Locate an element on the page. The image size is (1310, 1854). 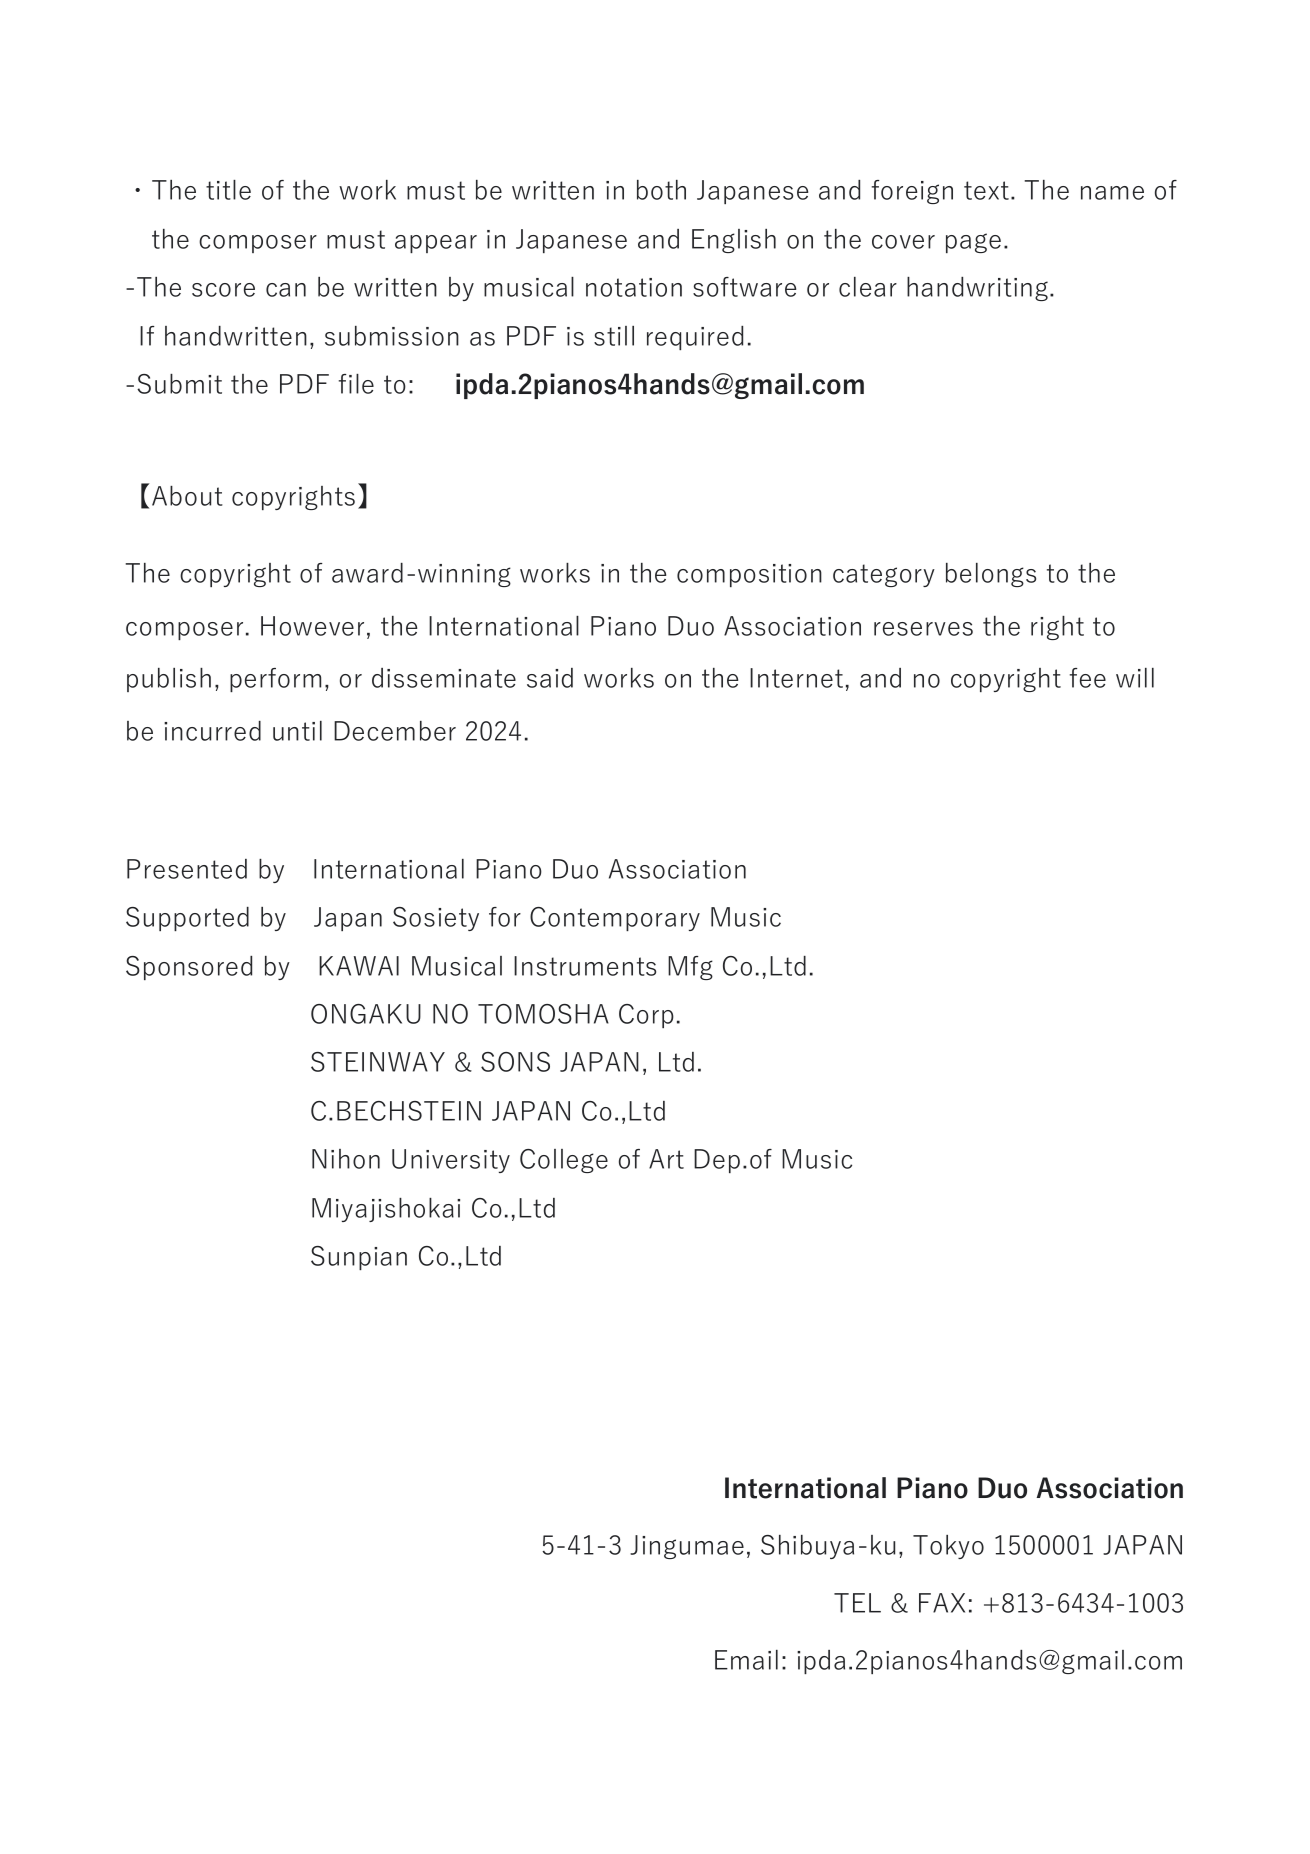
Email is located at coordinates (746, 1660).
